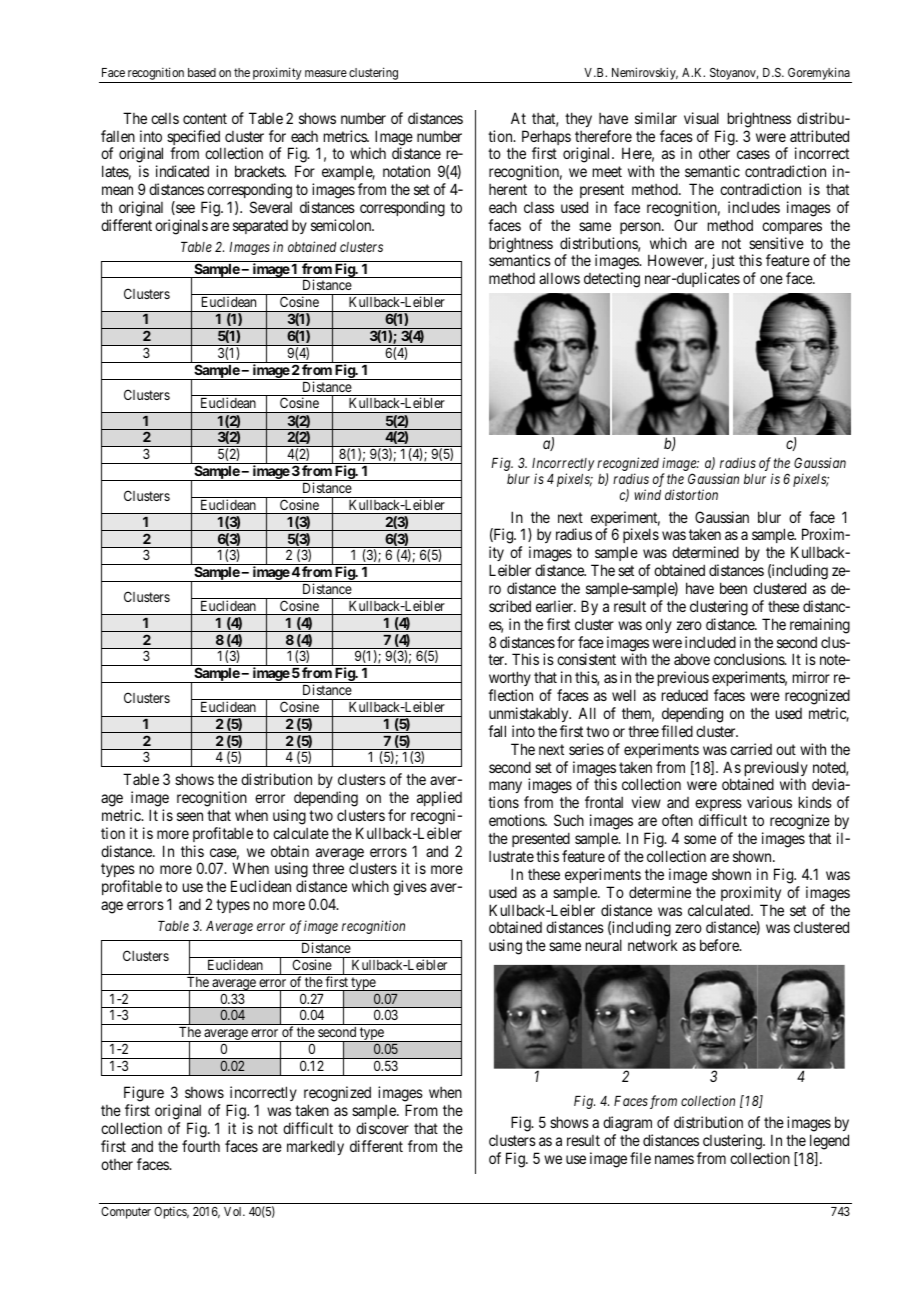 This image has width=924, height=1308. Describe the element at coordinates (559, 278) in the image. I see `allows` at that location.
